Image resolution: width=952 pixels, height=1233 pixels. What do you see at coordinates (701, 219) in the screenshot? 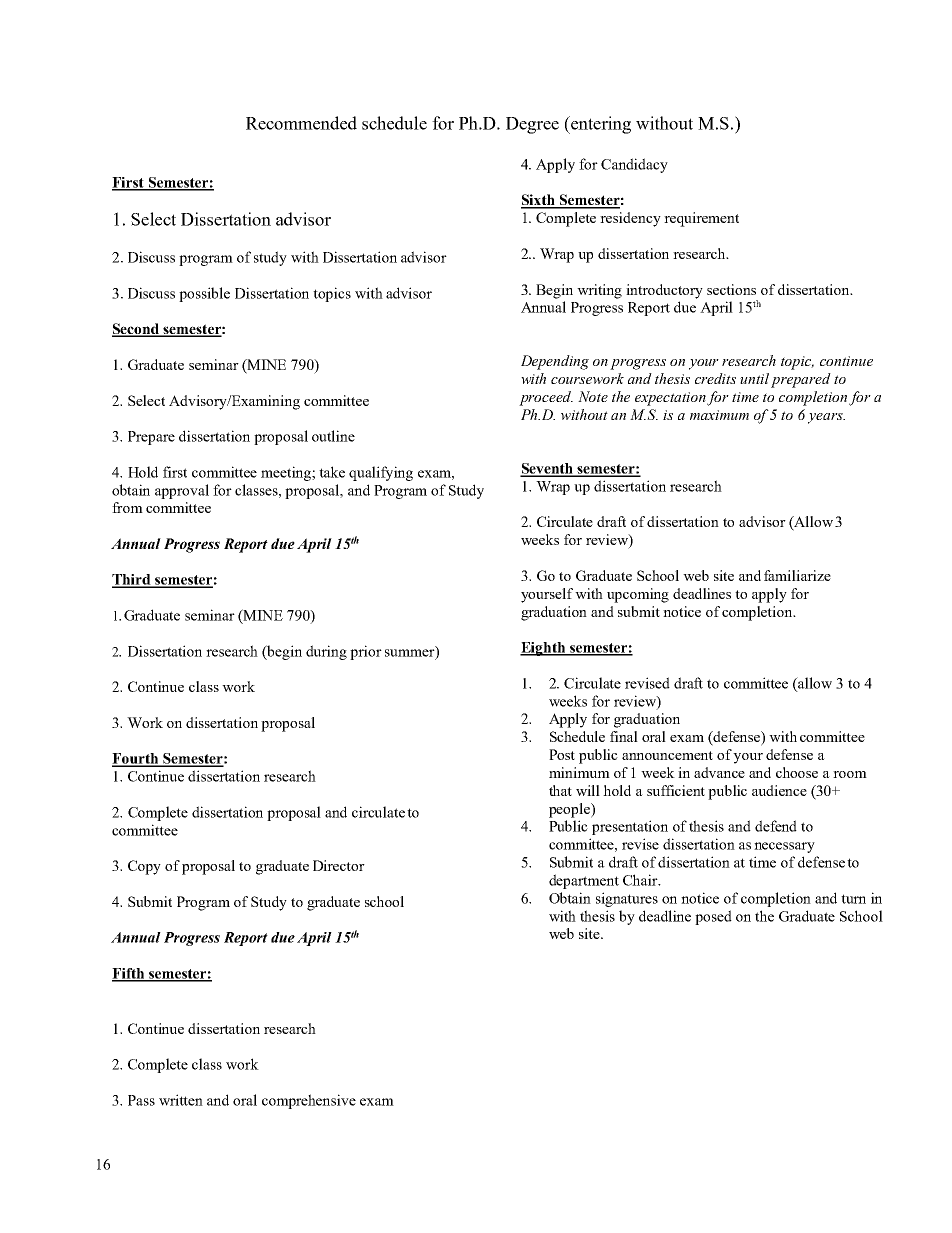
I see `requirement` at bounding box center [701, 219].
